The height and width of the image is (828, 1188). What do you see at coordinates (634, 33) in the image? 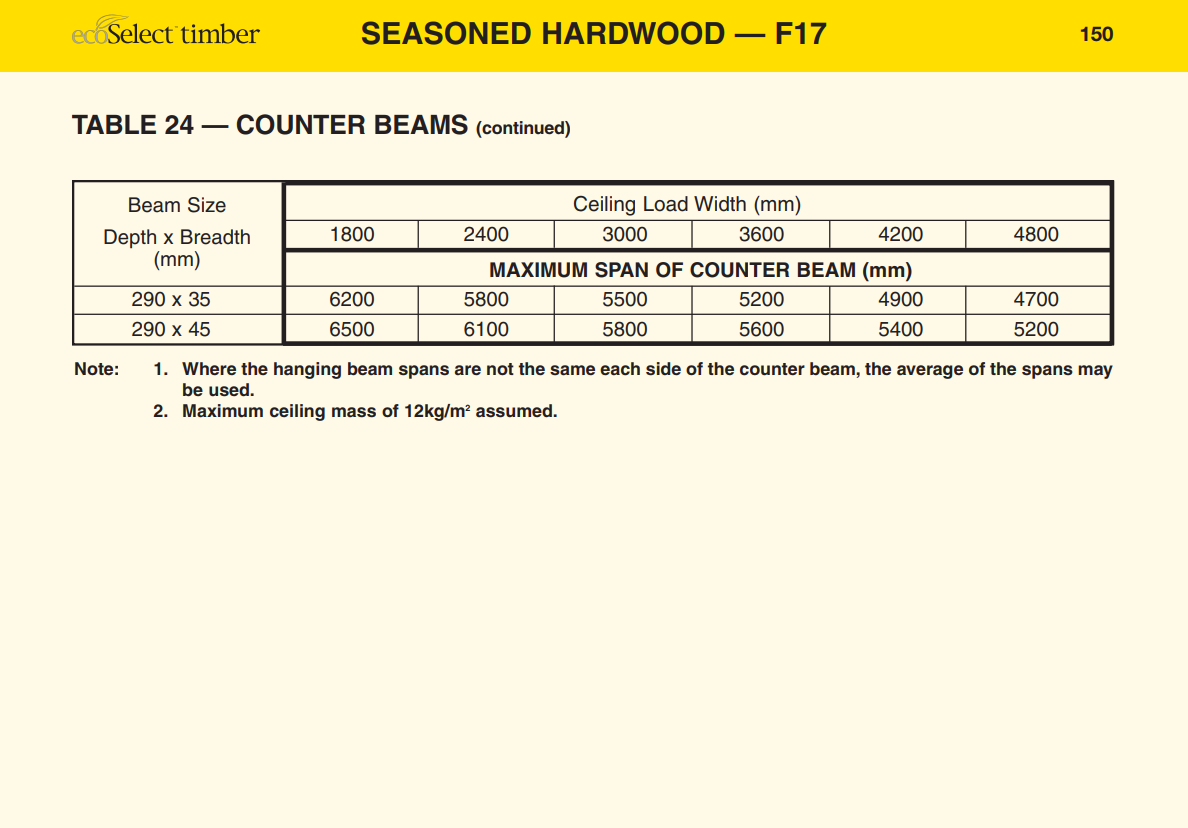
I see `HARDWOOD` at bounding box center [634, 33].
